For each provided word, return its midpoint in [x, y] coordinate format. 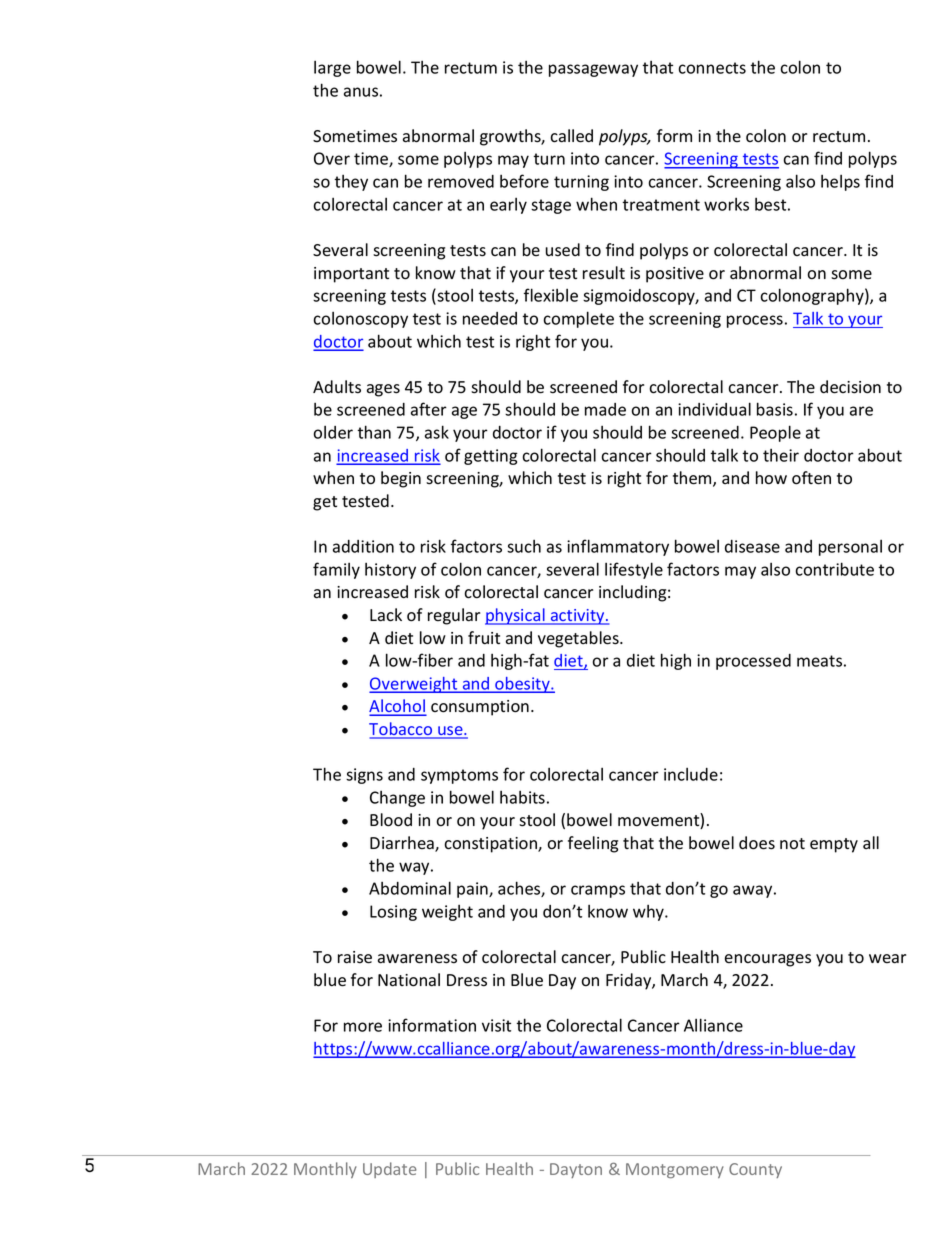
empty [834, 845]
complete [578, 319]
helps [840, 183]
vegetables [579, 639]
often [811, 478]
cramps [598, 891]
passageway [593, 70]
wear [887, 959]
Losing [393, 913]
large [332, 69]
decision [850, 387]
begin [401, 479]
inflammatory [618, 547]
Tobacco [402, 730]
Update [390, 1170]
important [351, 275]
